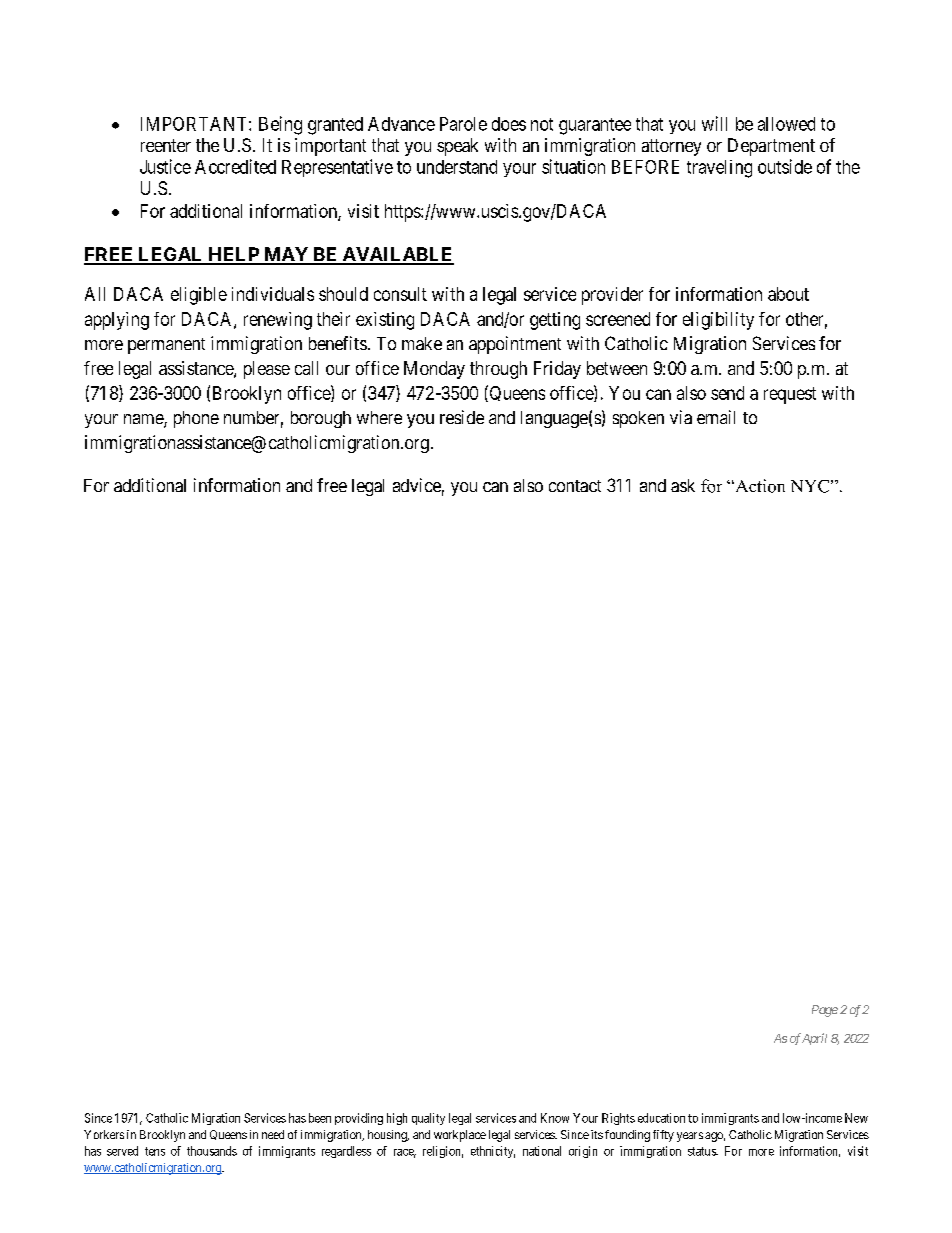 The image size is (952, 1233). I want to click on reenter, so click(166, 145).
